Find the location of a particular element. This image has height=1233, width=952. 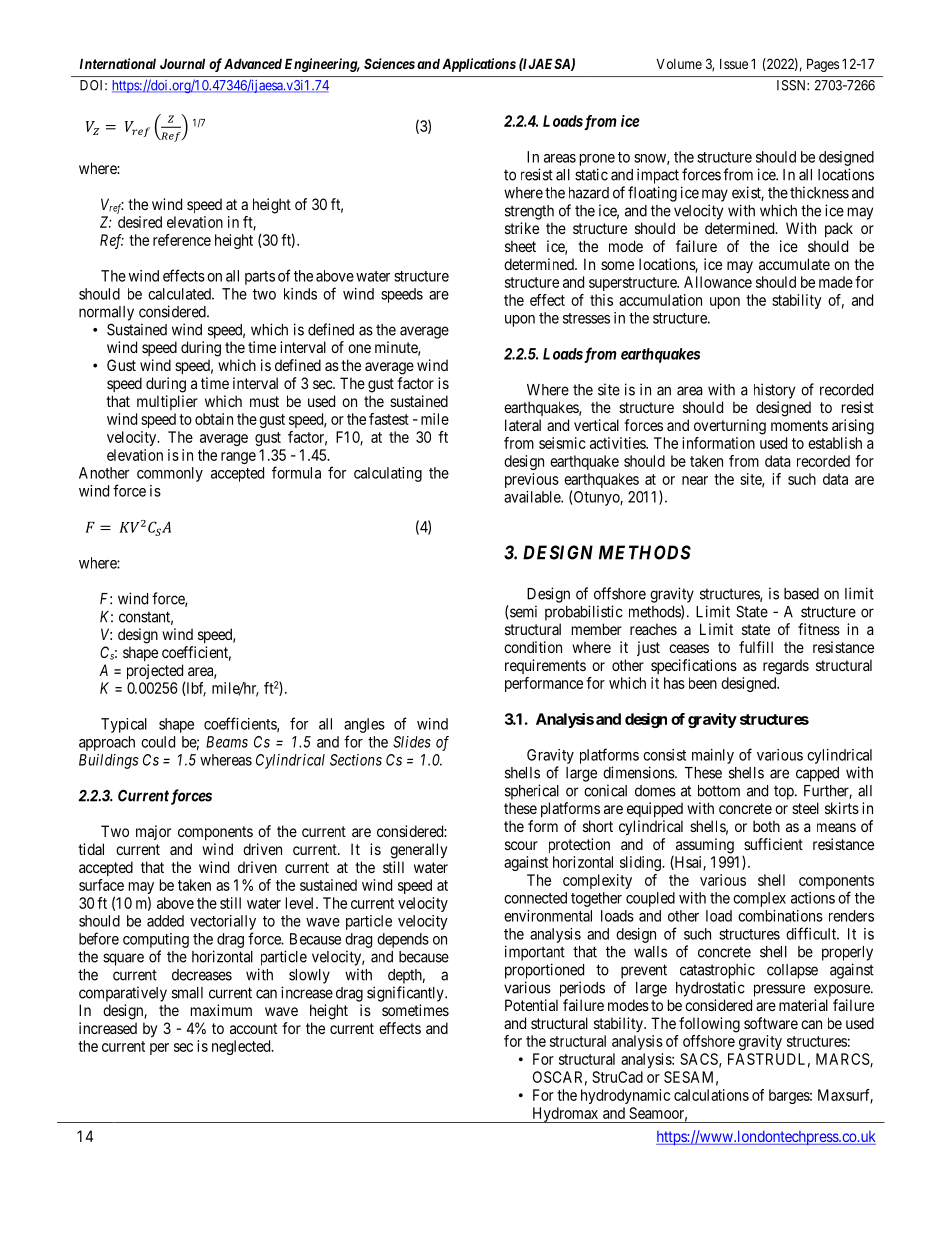

scour is located at coordinates (521, 845).
